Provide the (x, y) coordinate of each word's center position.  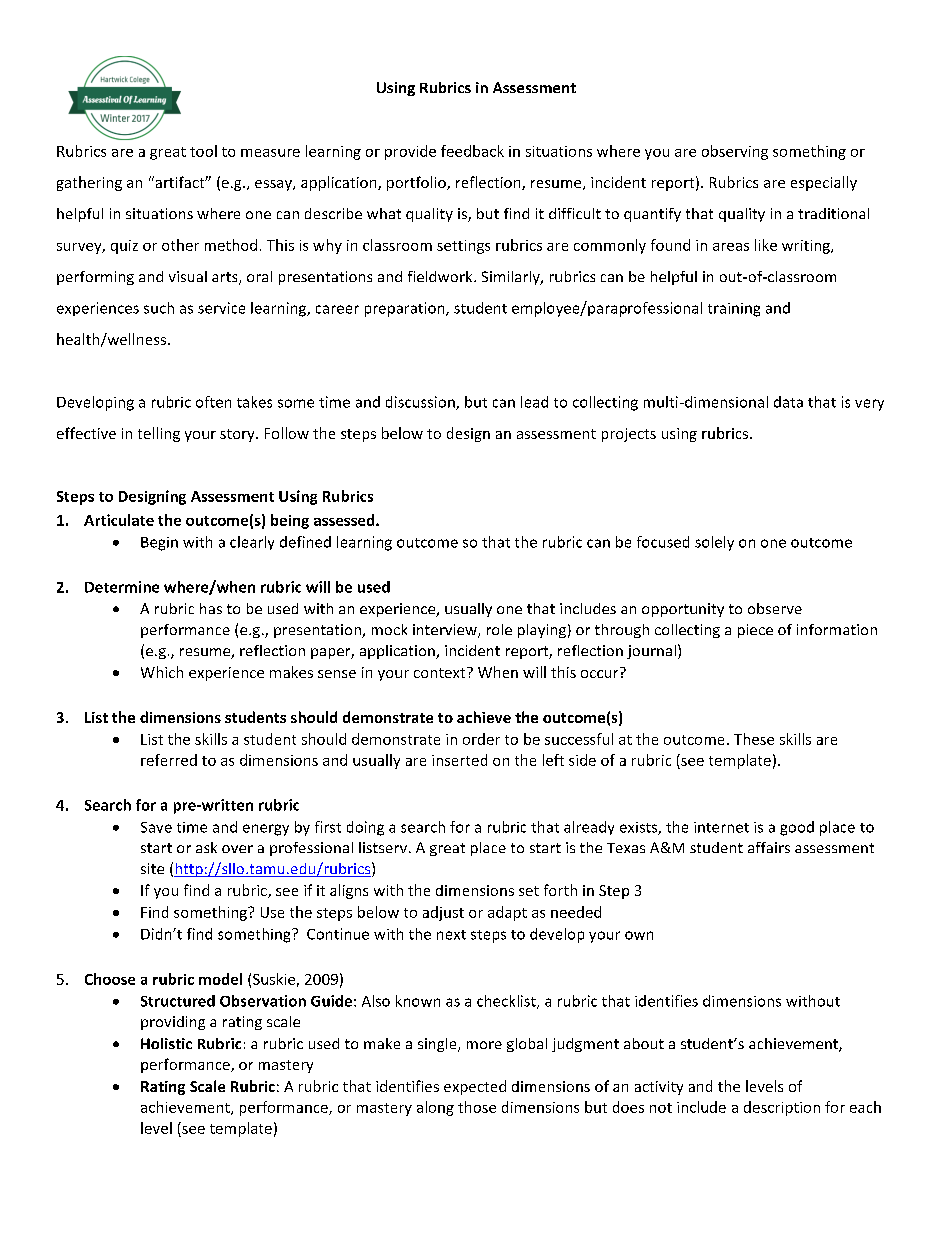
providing (173, 1023)
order (481, 739)
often (213, 402)
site (152, 868)
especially (824, 183)
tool (203, 151)
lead (534, 402)
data (788, 402)
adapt (507, 913)
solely (714, 543)
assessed (345, 520)
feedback (472, 151)
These (754, 739)
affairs (769, 847)
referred (169, 760)
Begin (159, 544)
